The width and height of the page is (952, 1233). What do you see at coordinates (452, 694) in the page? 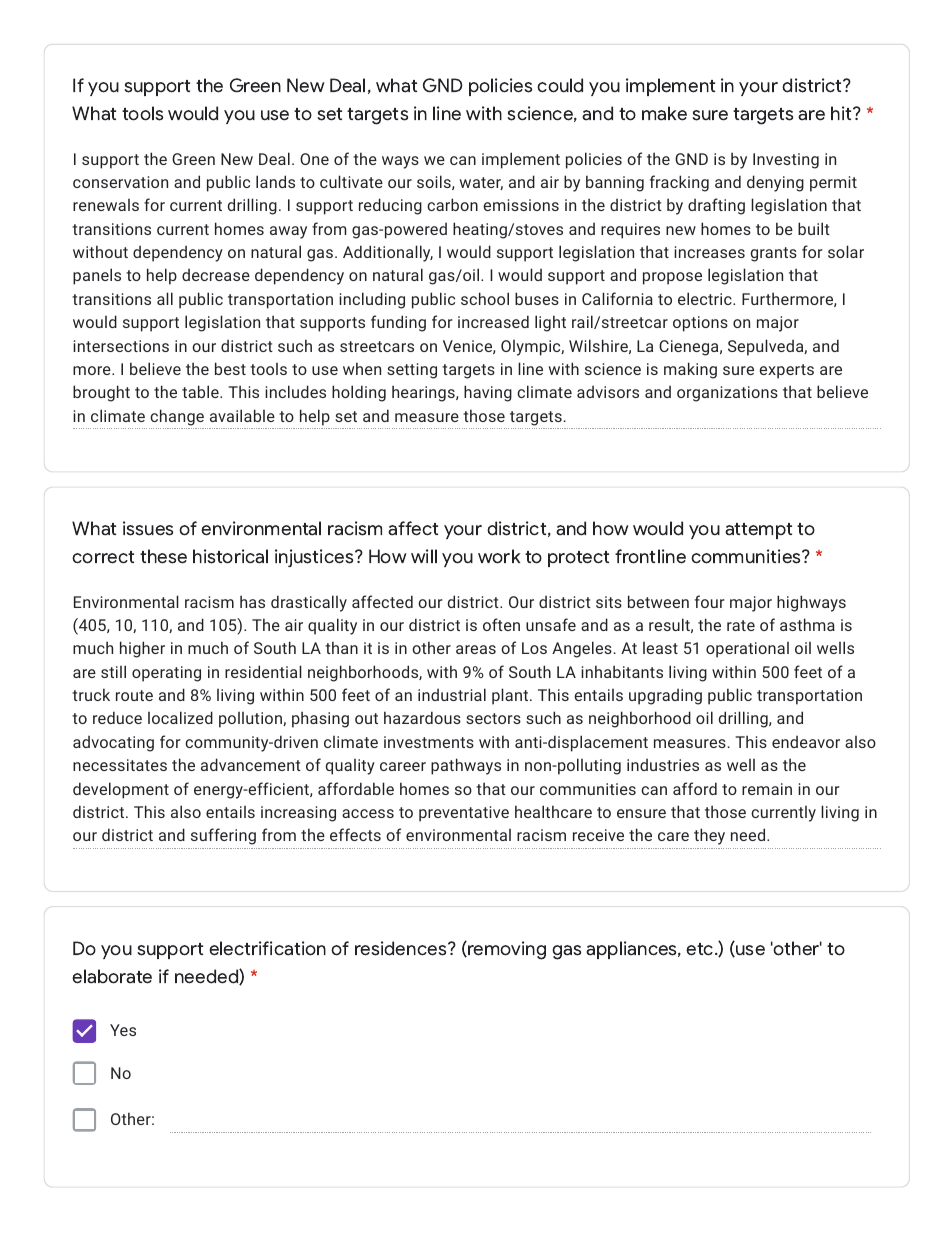
I see `industrial` at bounding box center [452, 694].
